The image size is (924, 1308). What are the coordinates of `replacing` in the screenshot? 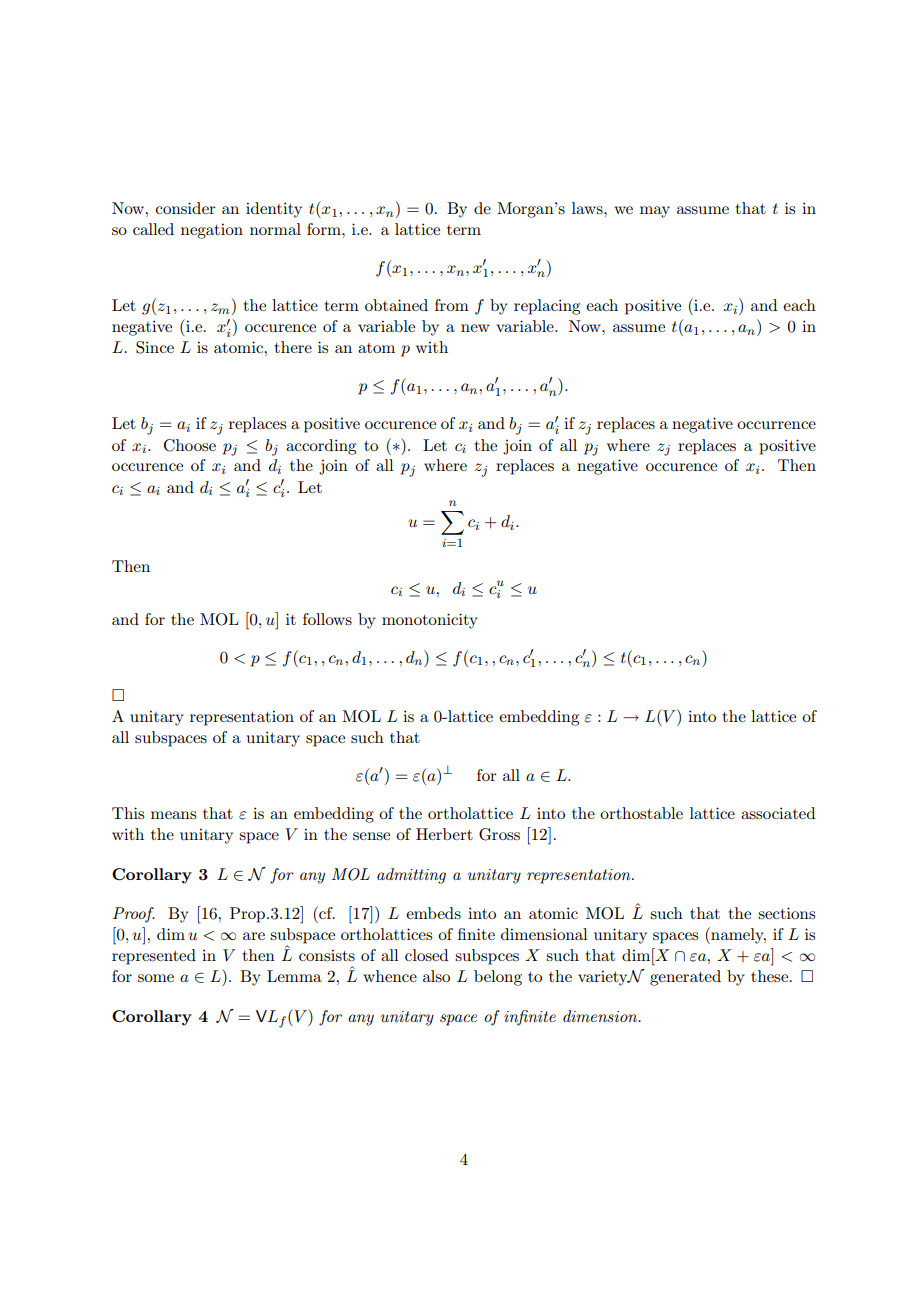 It's located at (547, 307).
